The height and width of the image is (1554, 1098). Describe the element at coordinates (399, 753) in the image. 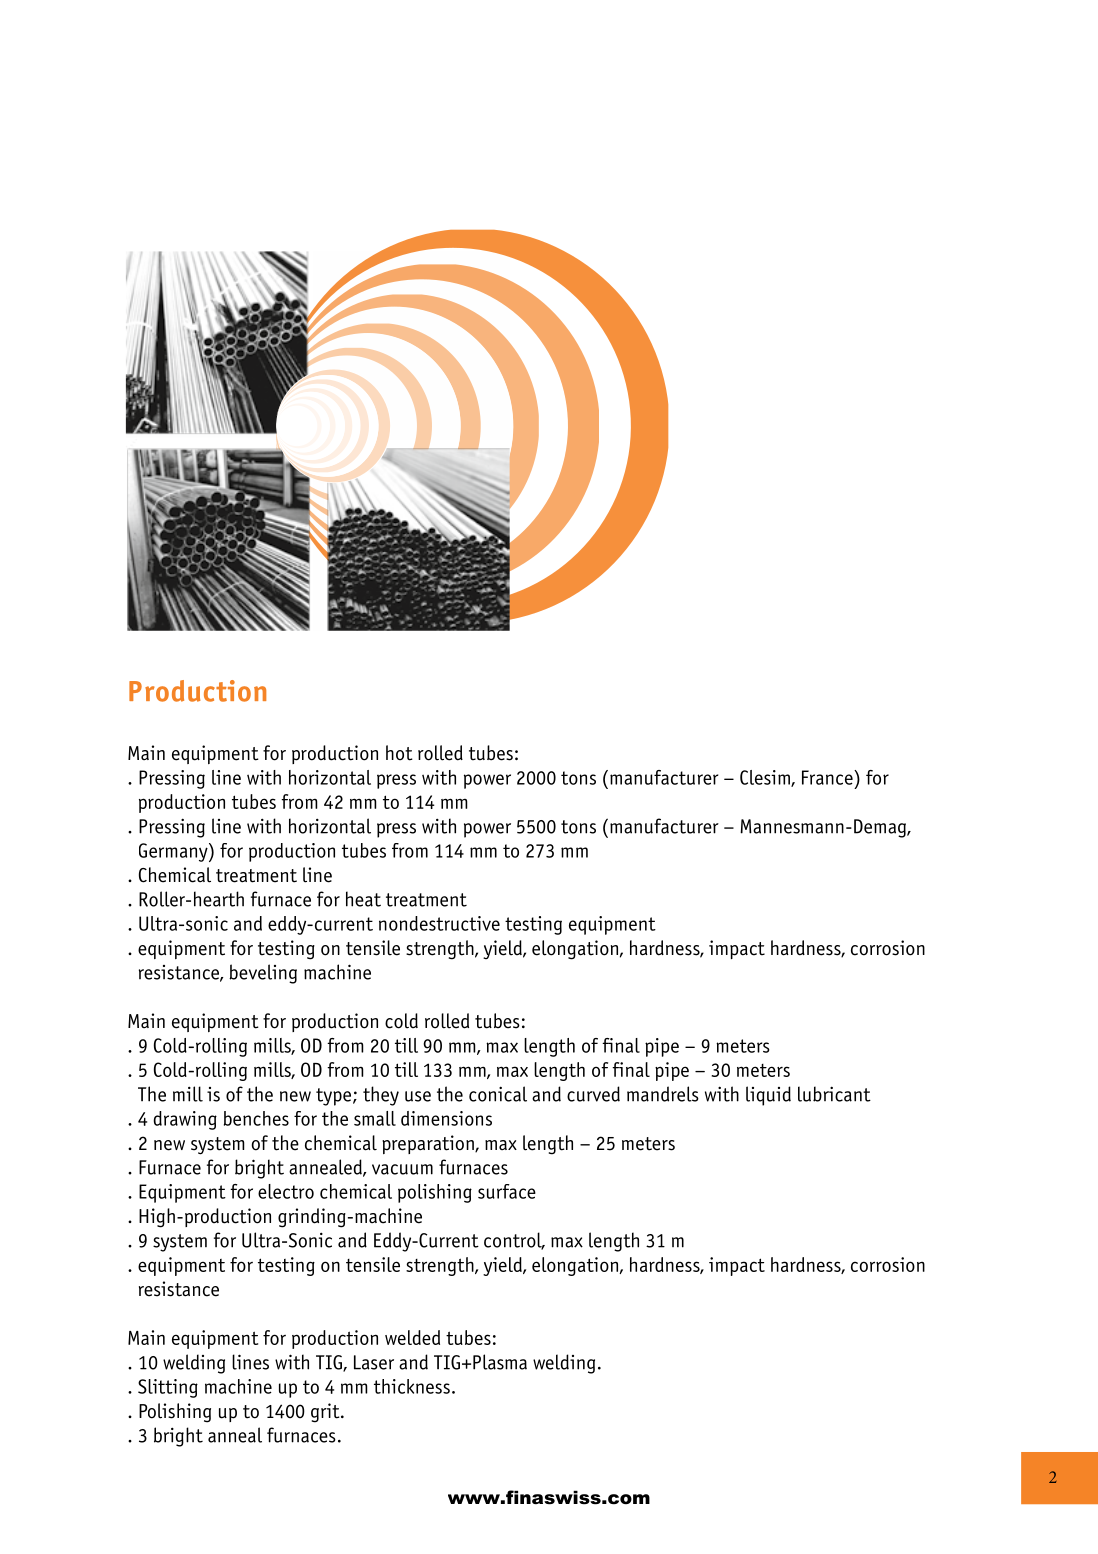

I see `hot` at that location.
